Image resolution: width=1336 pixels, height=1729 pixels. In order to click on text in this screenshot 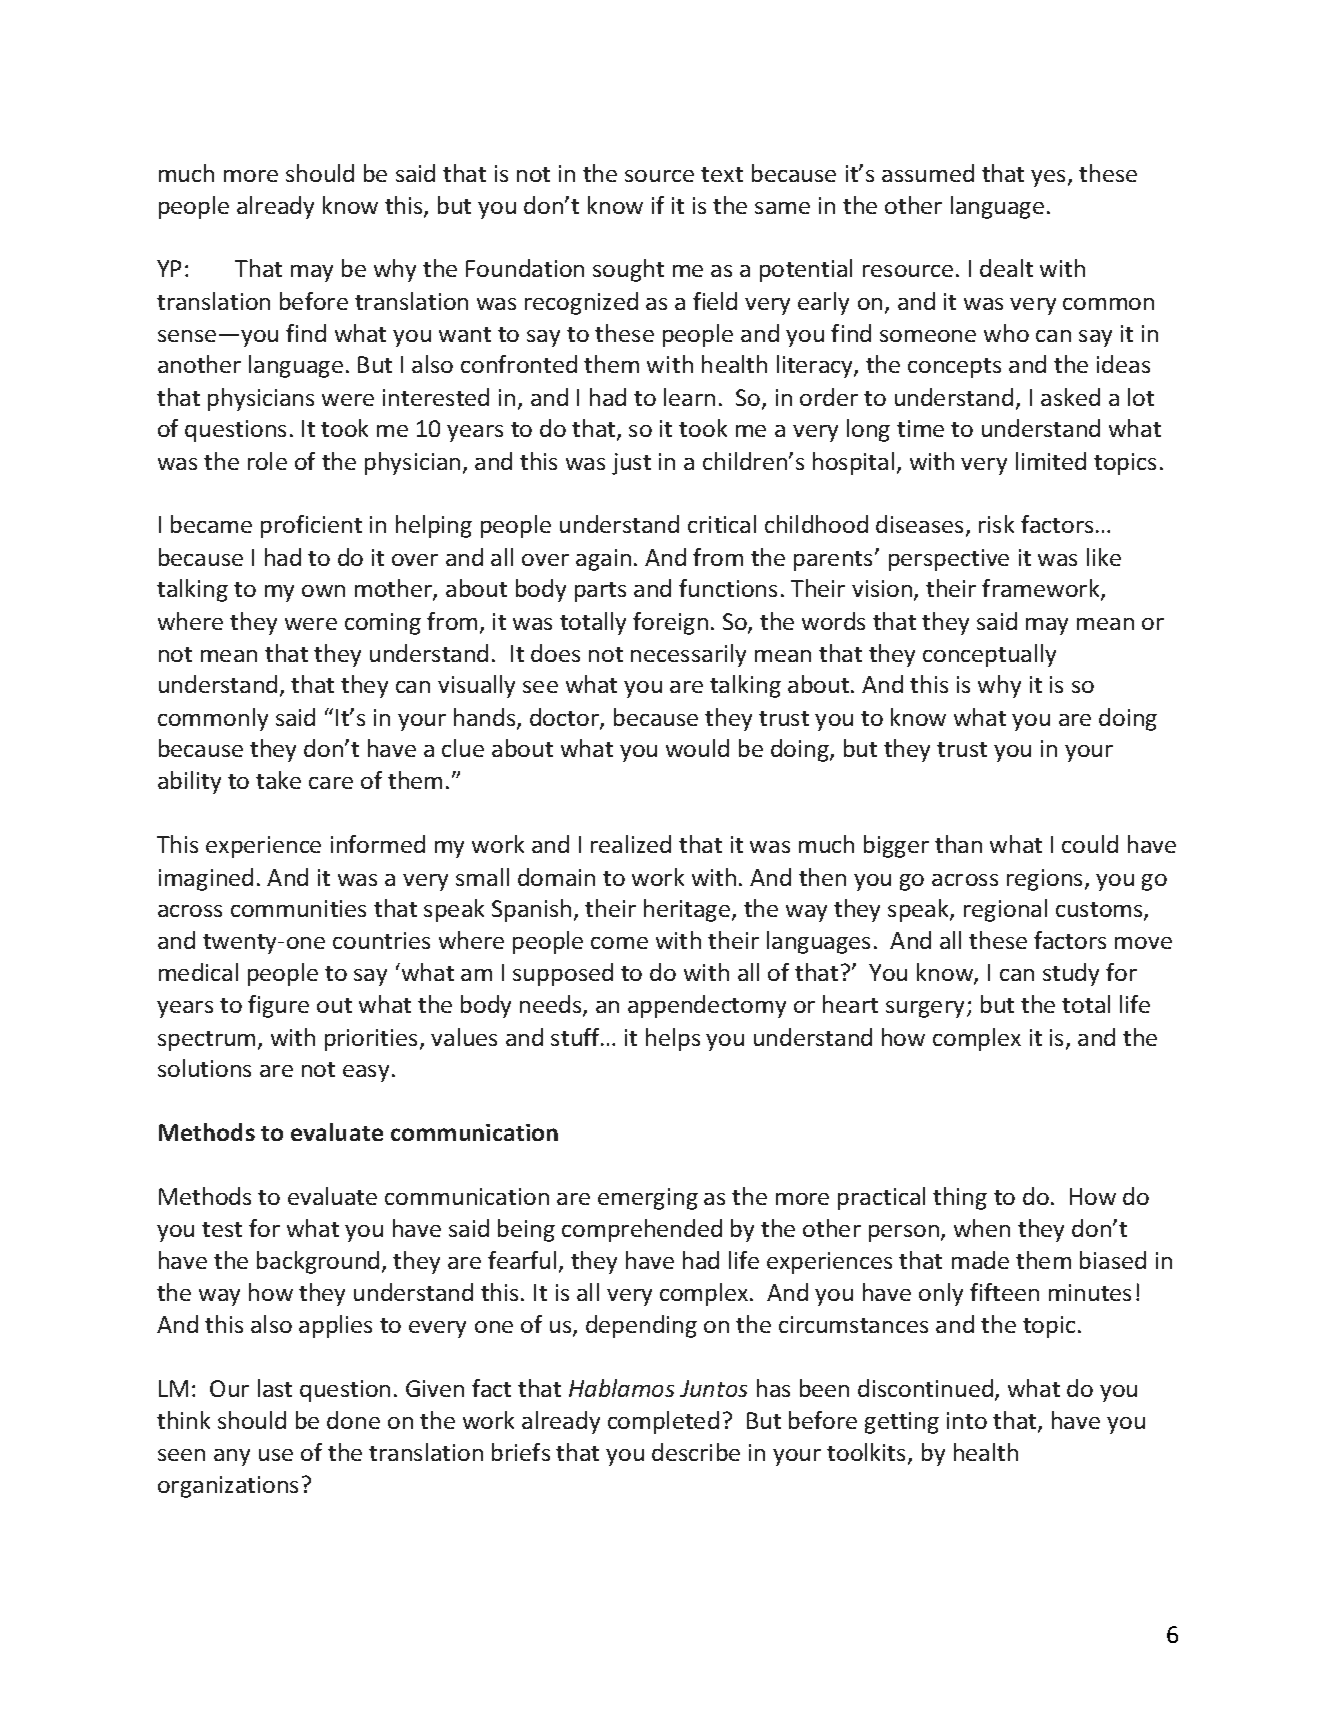, I will do `click(722, 174)`.
